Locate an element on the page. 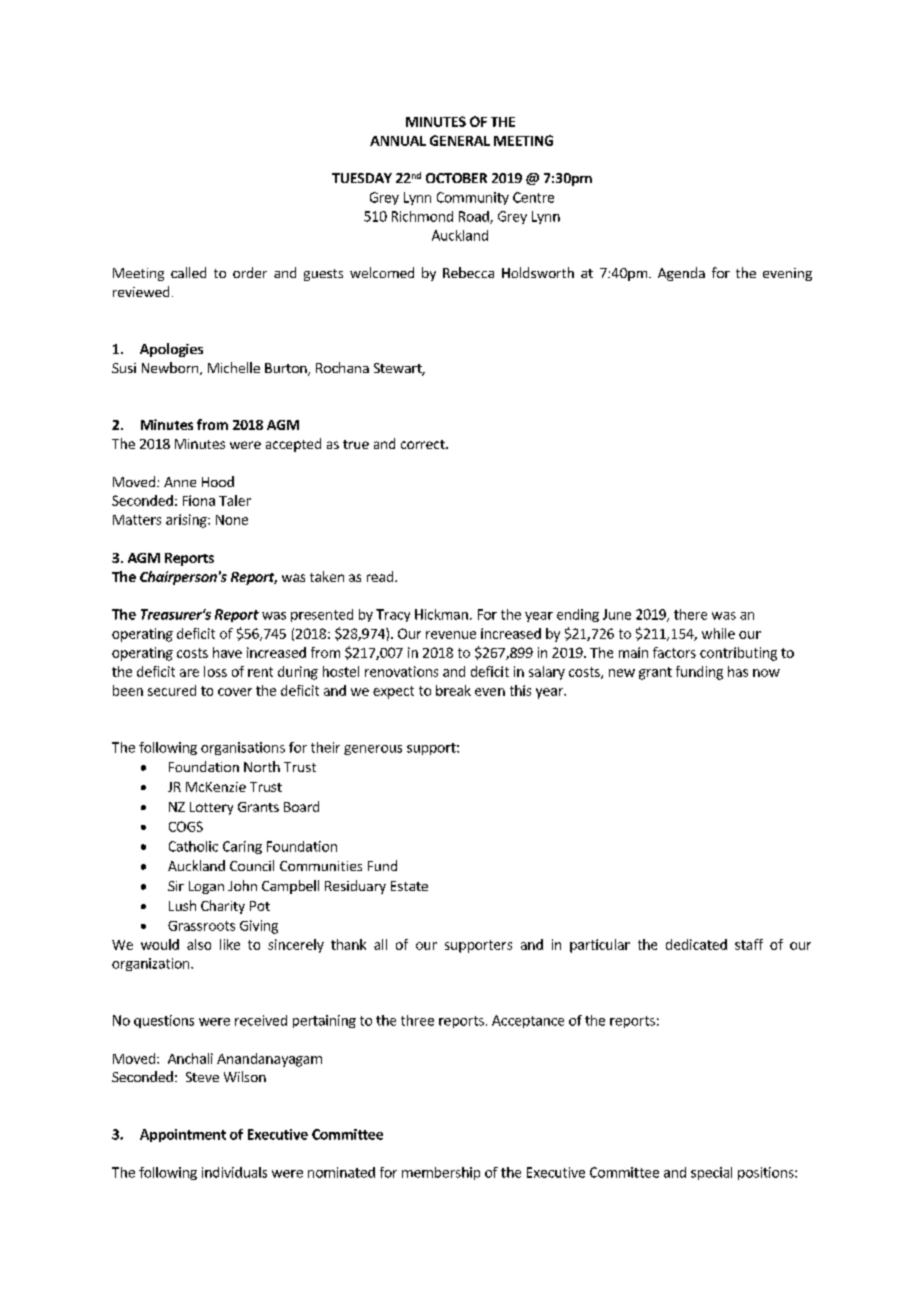 The width and height of the document is (924, 1308). Agenda is located at coordinates (681, 274).
